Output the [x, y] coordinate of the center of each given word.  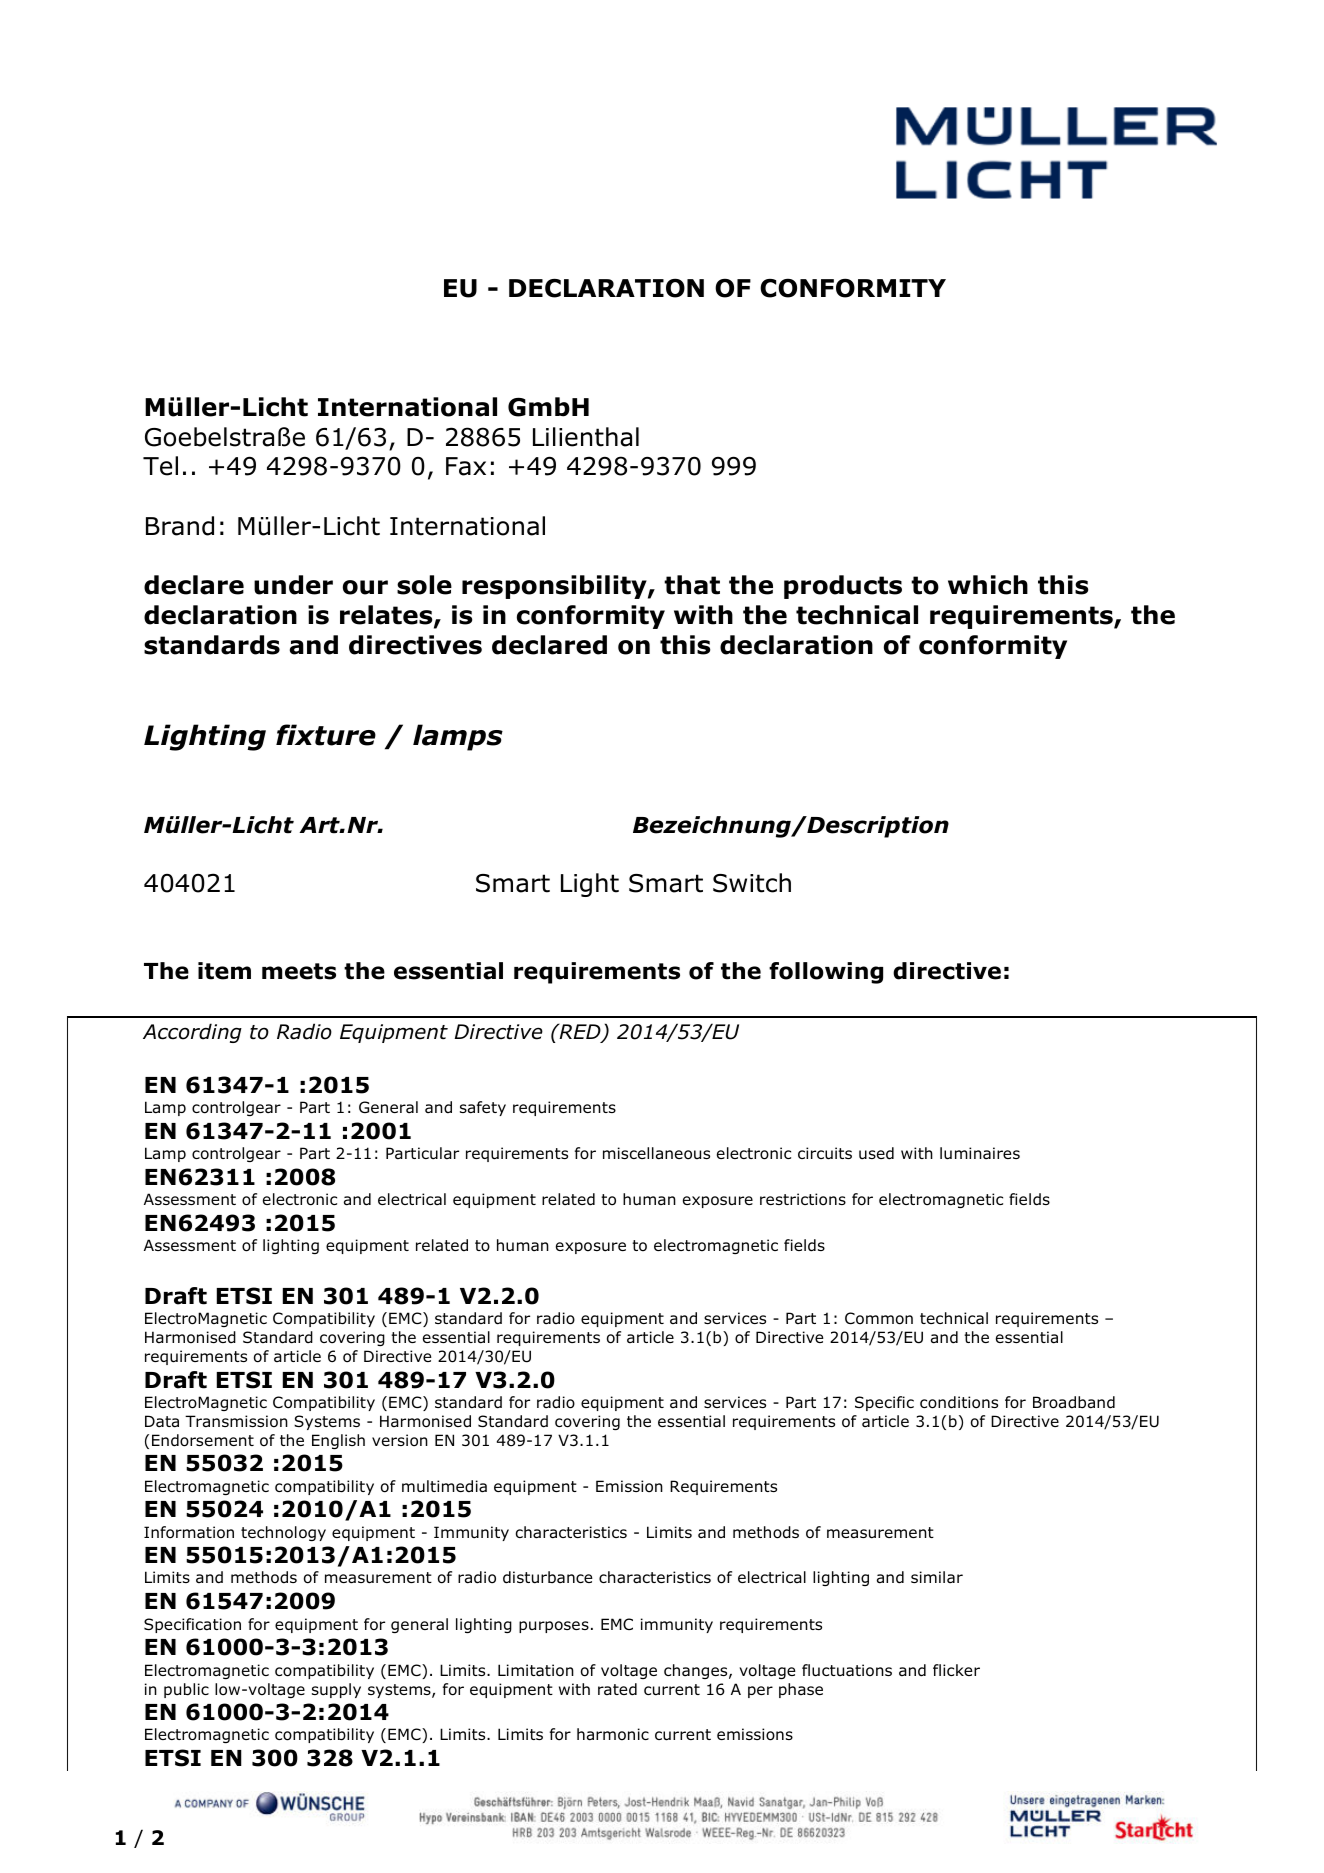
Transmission [236, 1421]
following [826, 973]
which [988, 585]
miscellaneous [656, 1153]
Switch [752, 883]
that [692, 585]
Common [879, 1318]
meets [299, 971]
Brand [180, 526]
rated [617, 1689]
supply [336, 1690]
